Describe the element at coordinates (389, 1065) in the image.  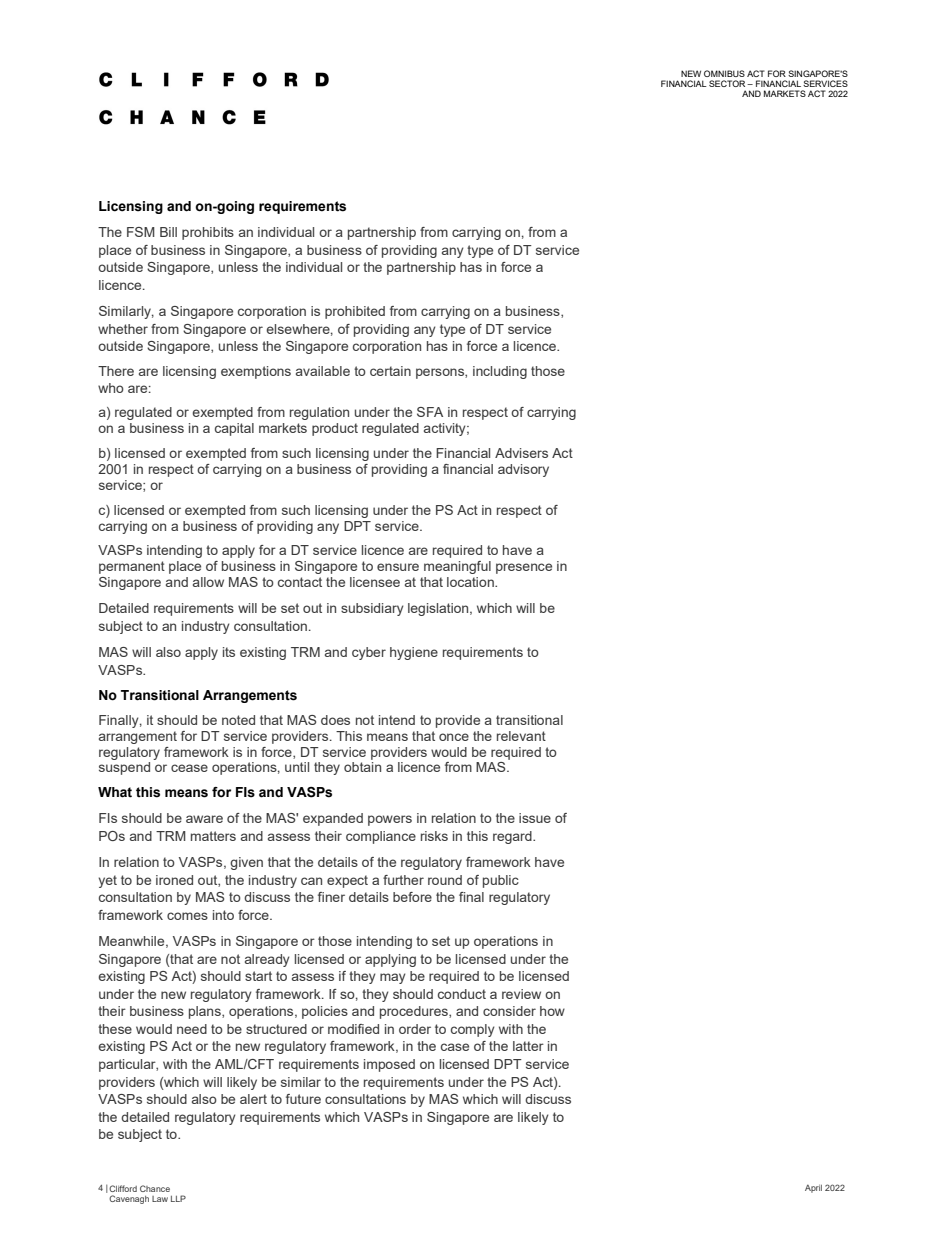
I see `imposed` at that location.
